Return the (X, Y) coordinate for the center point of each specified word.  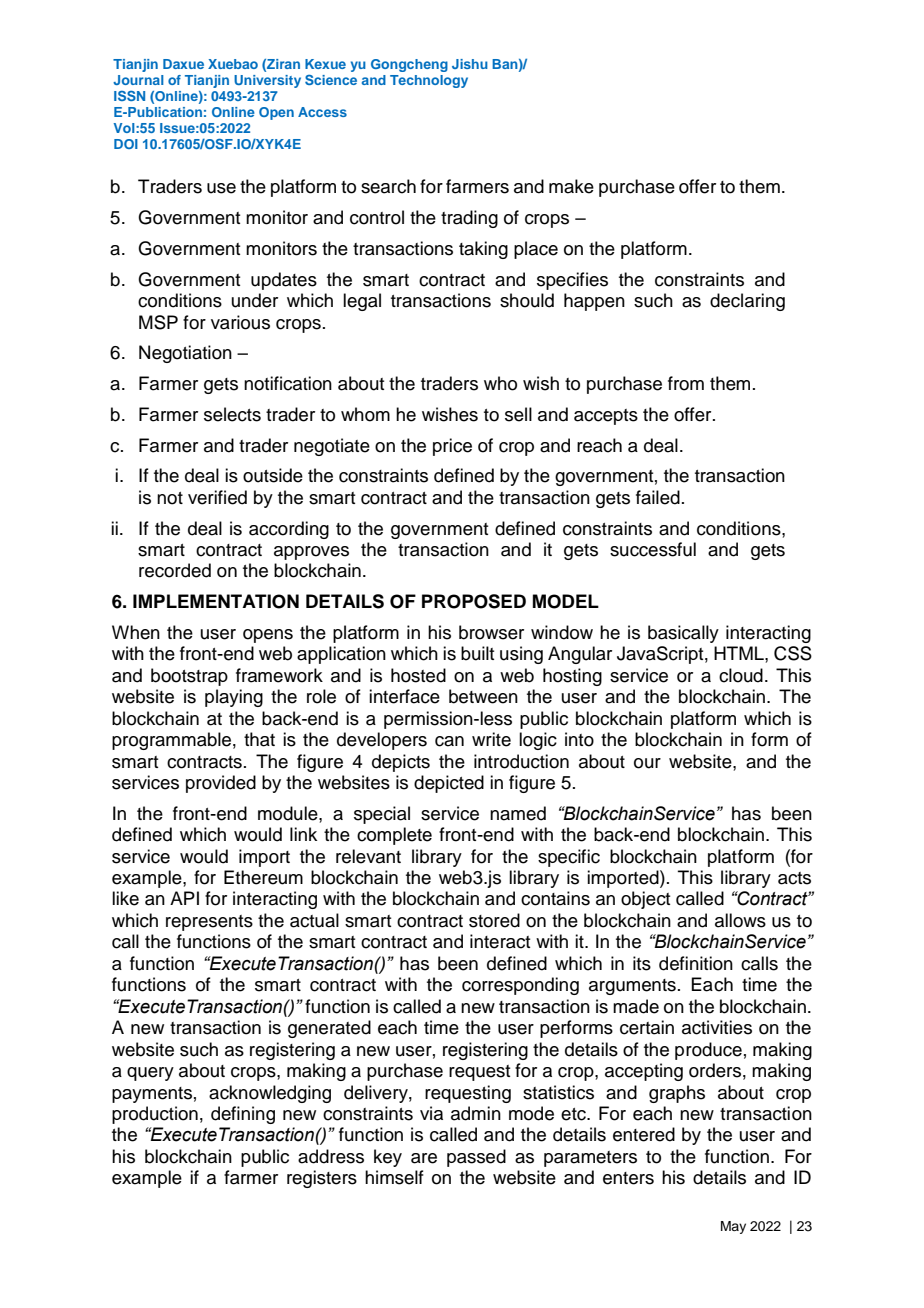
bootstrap (189, 677)
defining (243, 1115)
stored (494, 920)
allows (740, 920)
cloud (741, 675)
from (686, 383)
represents (209, 923)
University (267, 81)
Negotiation (185, 354)
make (571, 186)
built (477, 653)
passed (476, 1158)
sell (518, 414)
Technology (429, 81)
